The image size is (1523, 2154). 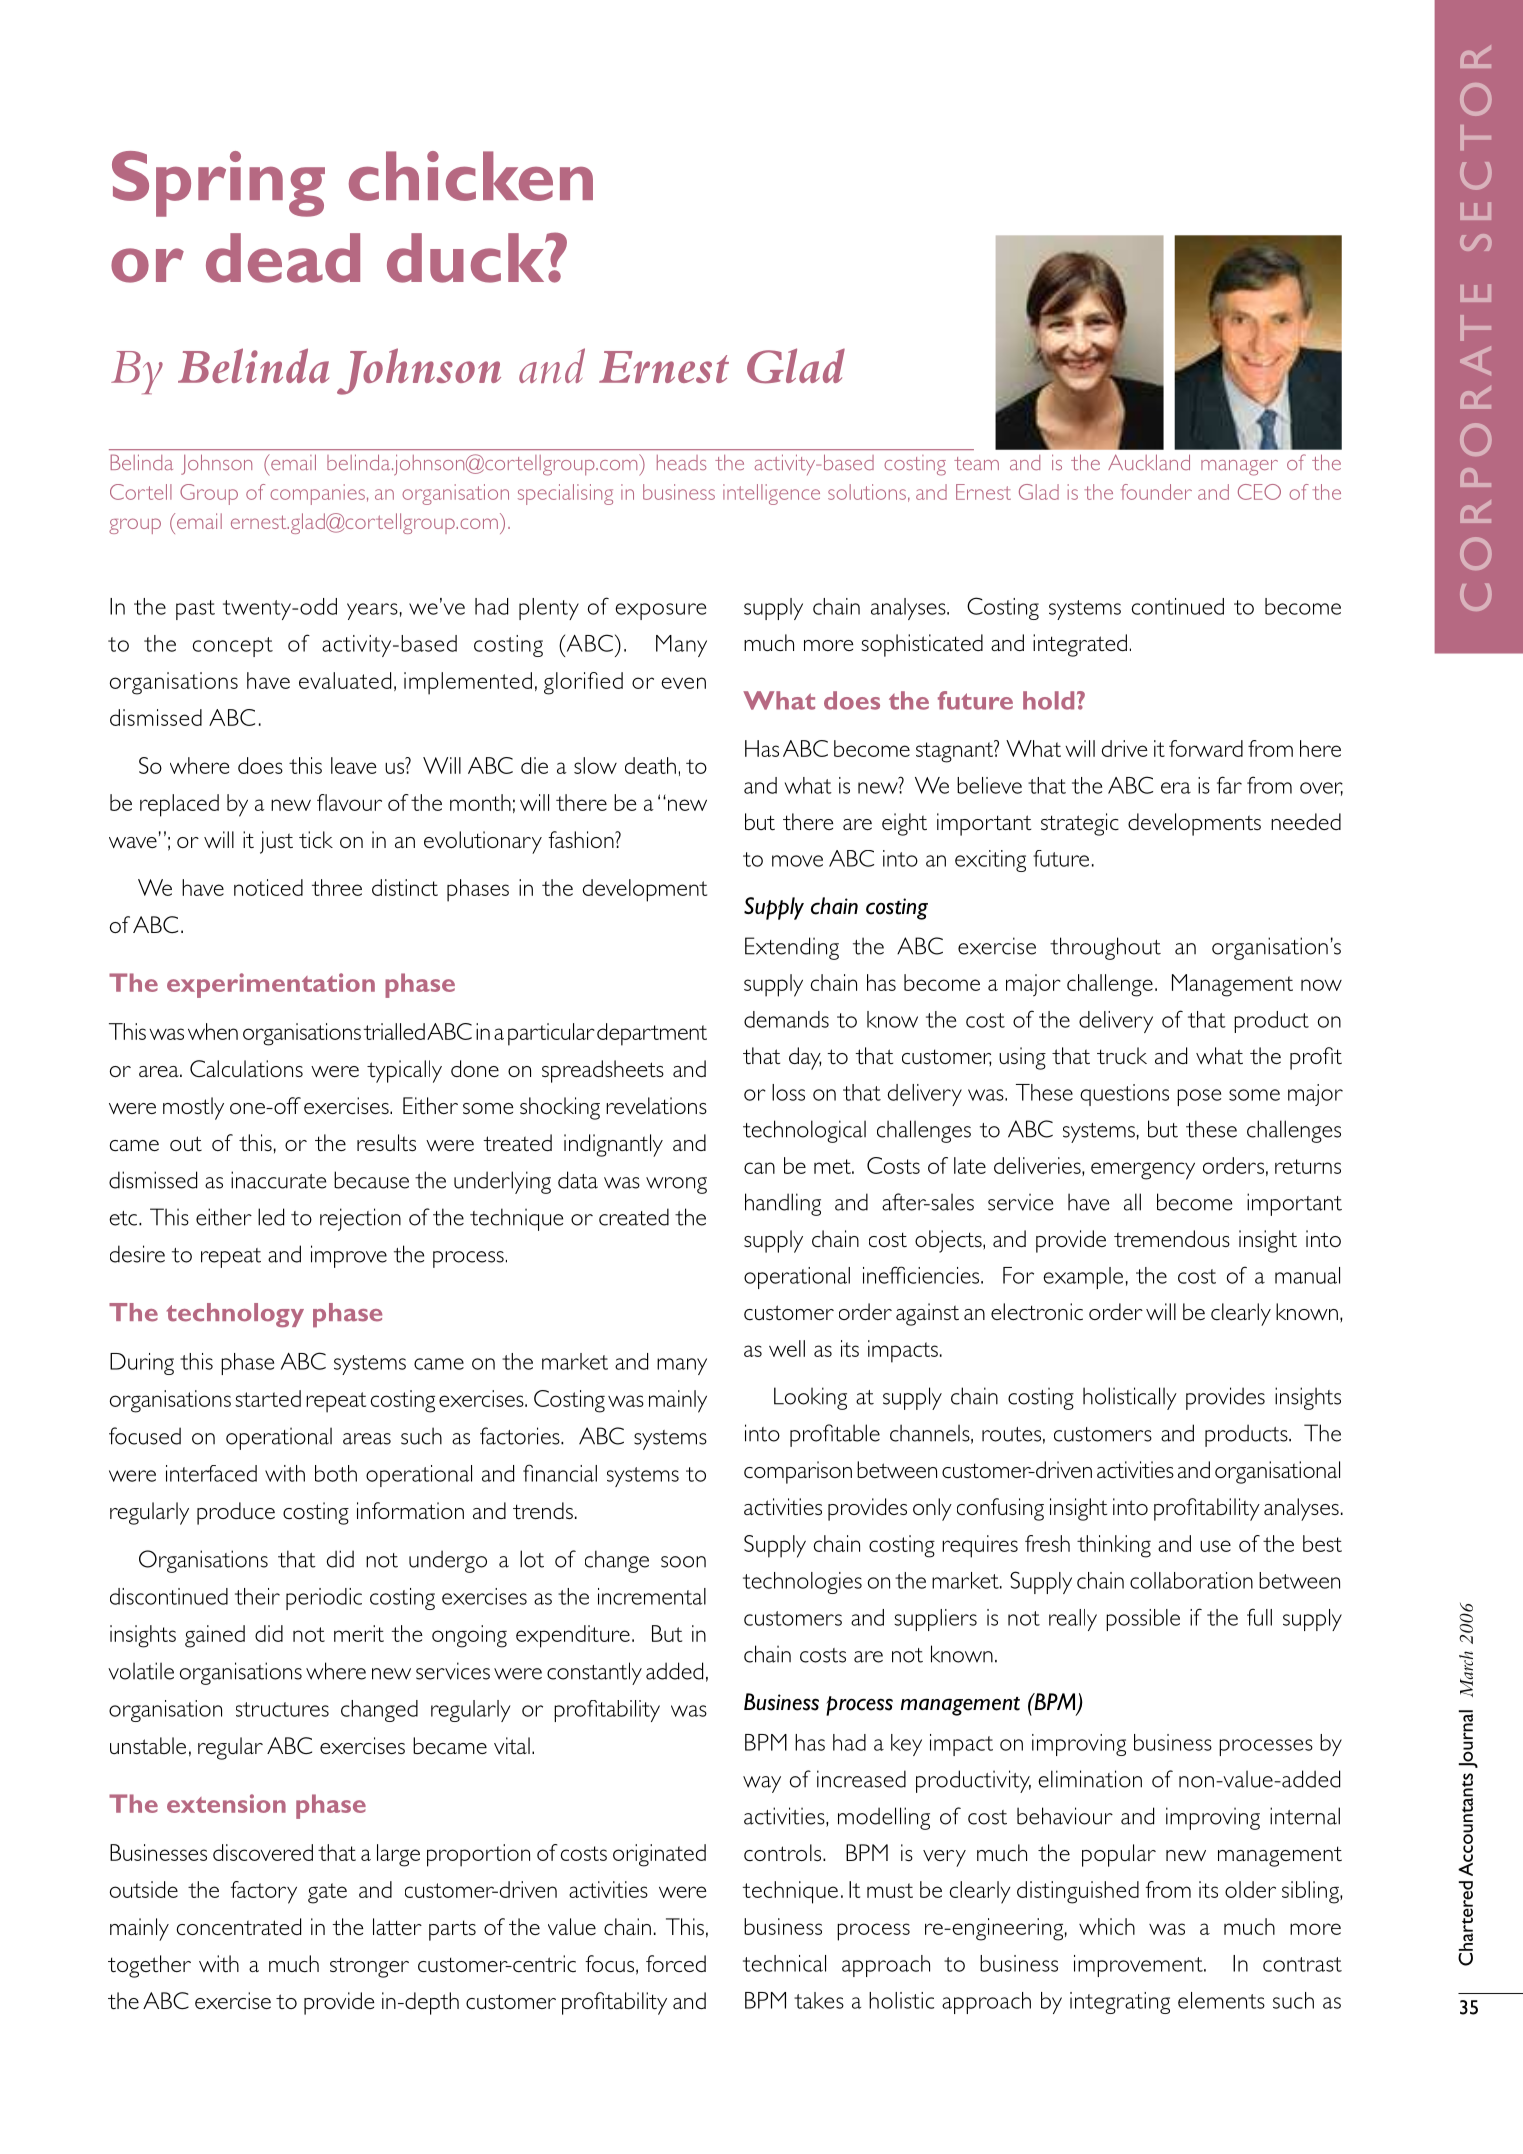 I want to click on loss, so click(x=788, y=1092).
